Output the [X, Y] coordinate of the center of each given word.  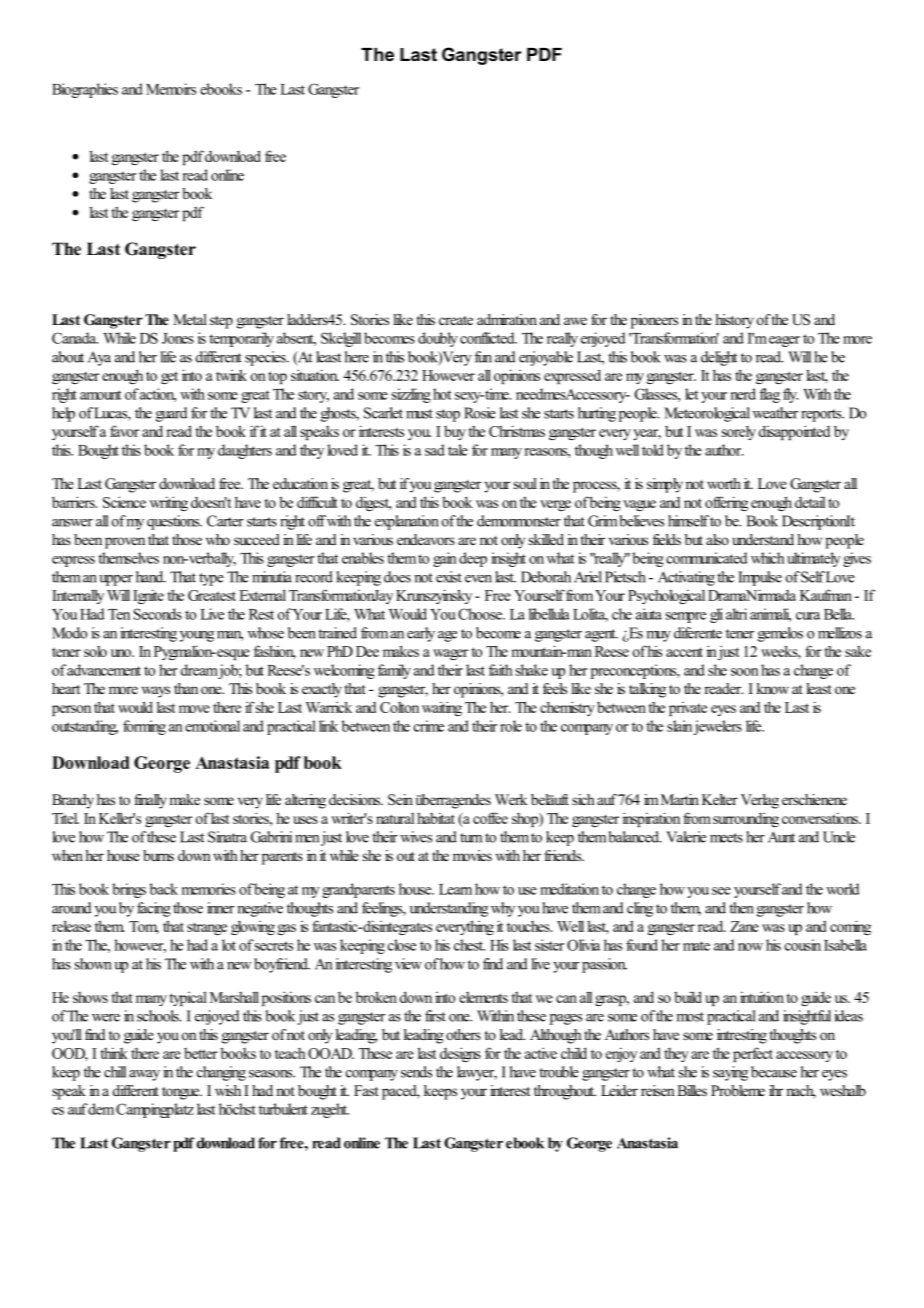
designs [460, 1054]
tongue [182, 1093]
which [768, 558]
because [774, 1072]
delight [719, 358]
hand [151, 577]
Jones [178, 338]
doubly [438, 339]
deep [473, 559]
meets [726, 838]
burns [158, 855]
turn [471, 838]
